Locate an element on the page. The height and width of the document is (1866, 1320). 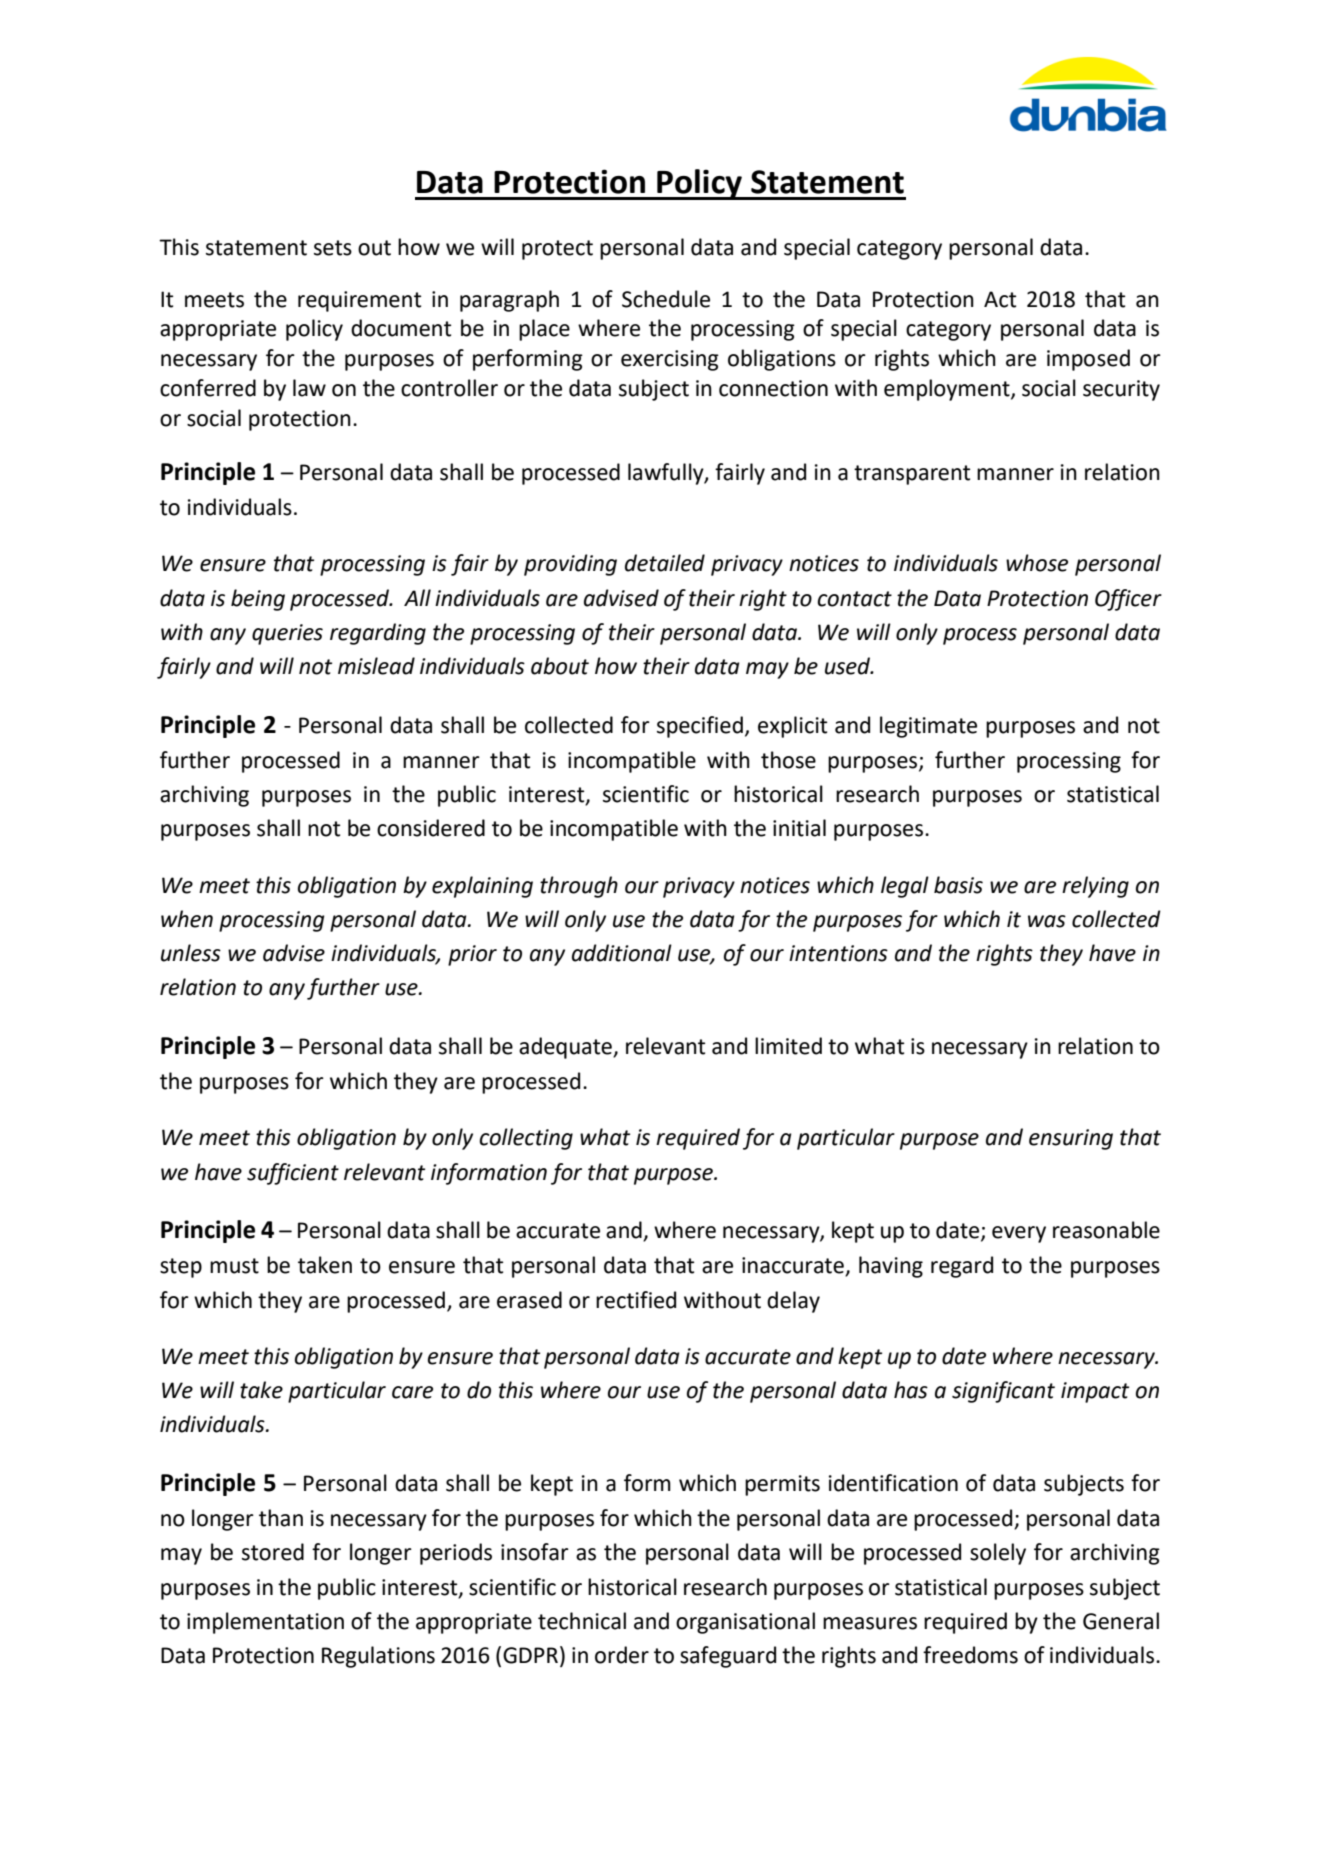
implementation is located at coordinates (265, 1623).
